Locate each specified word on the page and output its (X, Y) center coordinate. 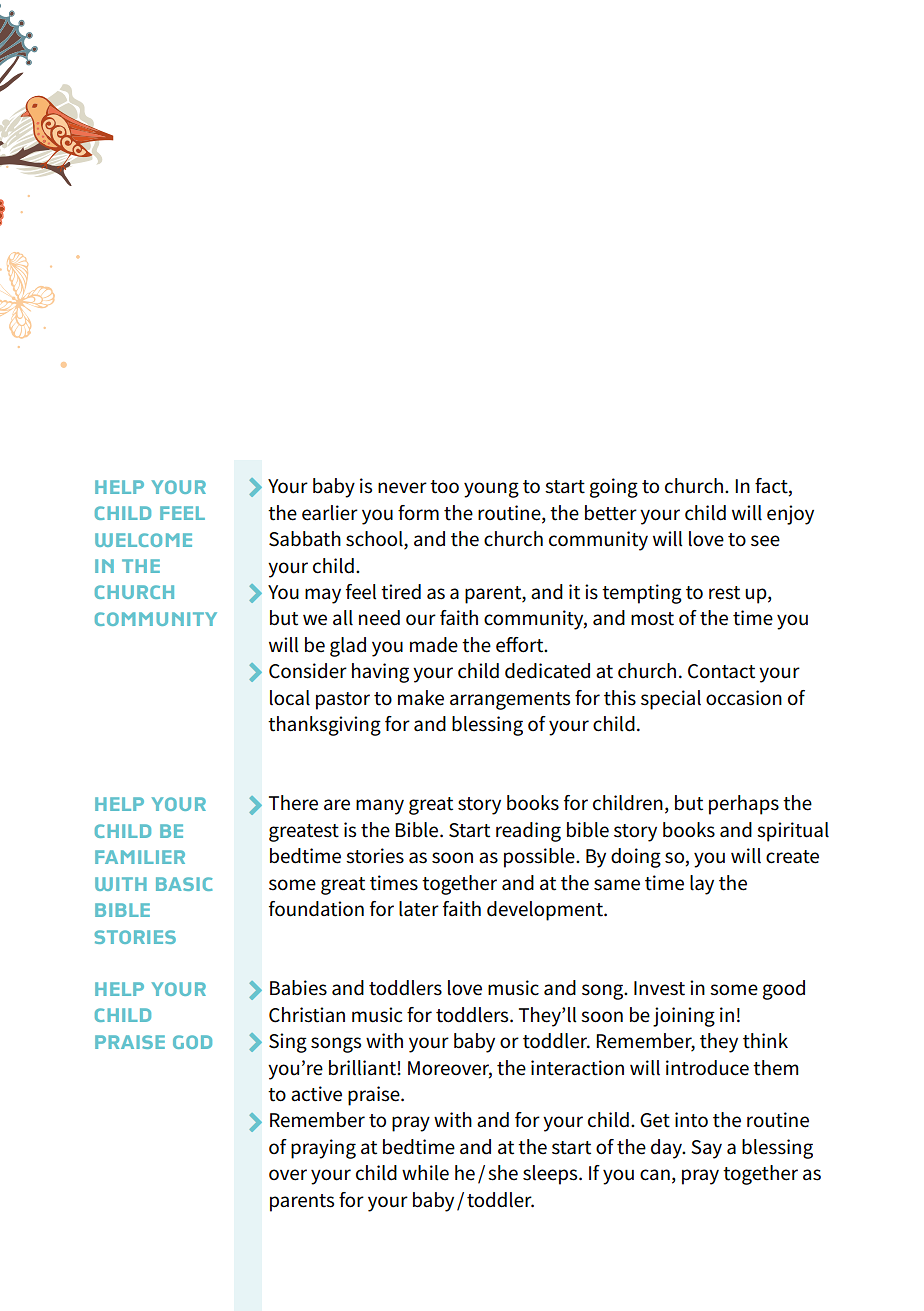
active (316, 1094)
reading (528, 832)
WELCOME (143, 540)
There (293, 803)
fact (772, 487)
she (503, 1173)
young (491, 490)
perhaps (744, 805)
